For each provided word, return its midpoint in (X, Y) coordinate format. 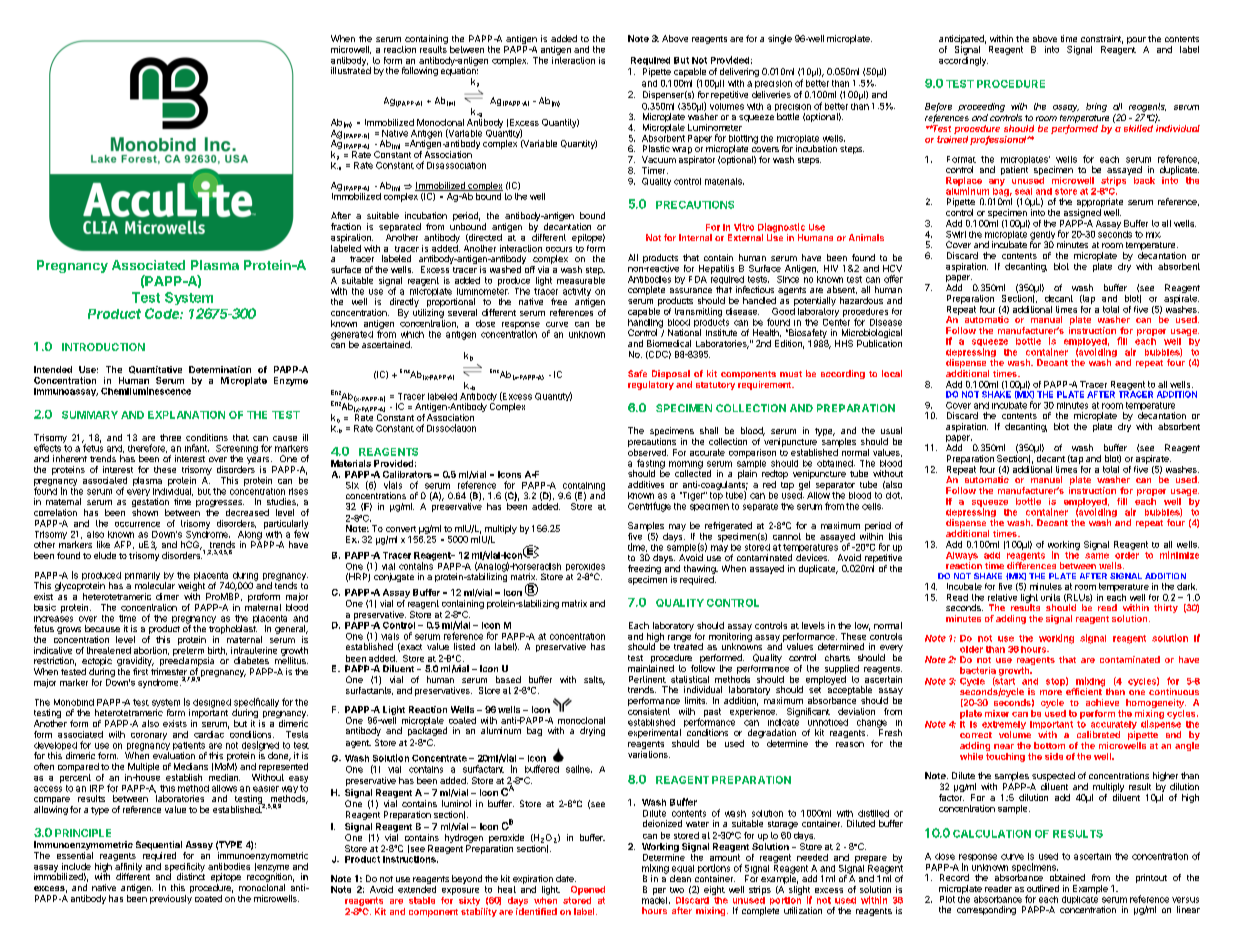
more (1051, 692)
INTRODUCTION (103, 347)
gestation (150, 504)
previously (171, 899)
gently (1042, 236)
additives (646, 484)
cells (872, 506)
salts (594, 680)
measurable (581, 280)
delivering (739, 72)
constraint (1102, 39)
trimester (170, 673)
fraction (346, 226)
